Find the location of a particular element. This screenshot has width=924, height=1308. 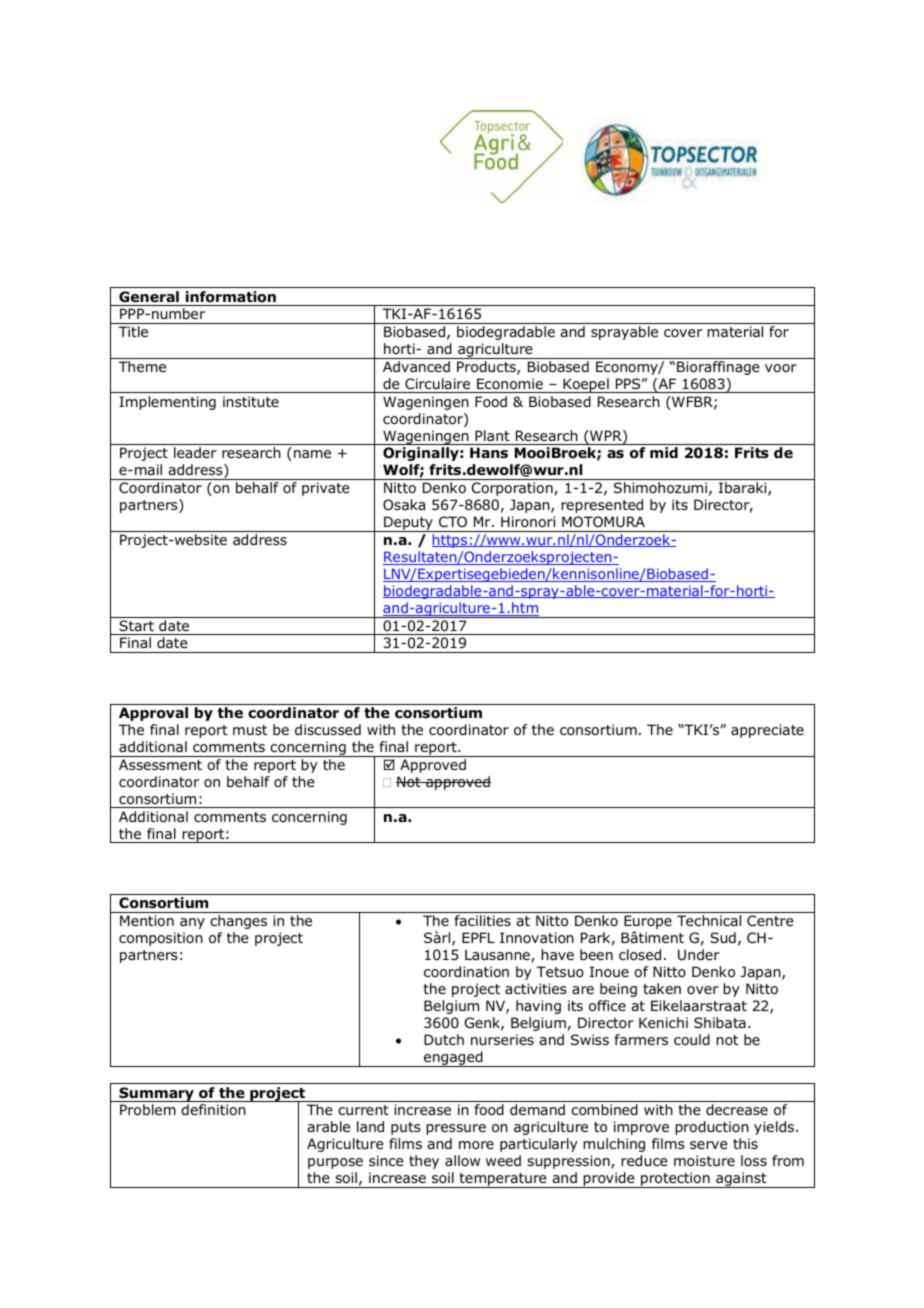

Advanced is located at coordinates (416, 366).
